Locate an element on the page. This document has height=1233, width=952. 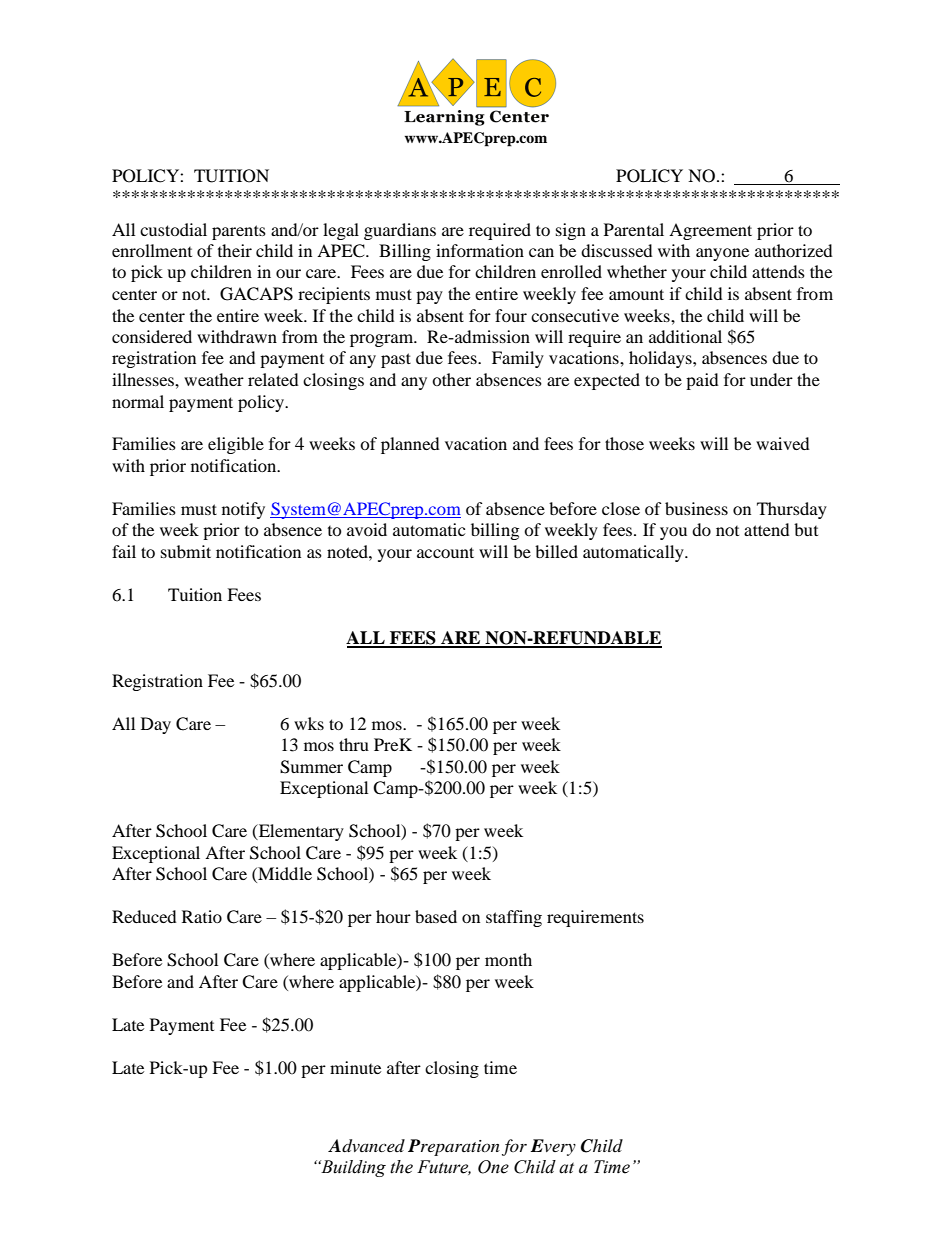
staffing is located at coordinates (514, 918).
